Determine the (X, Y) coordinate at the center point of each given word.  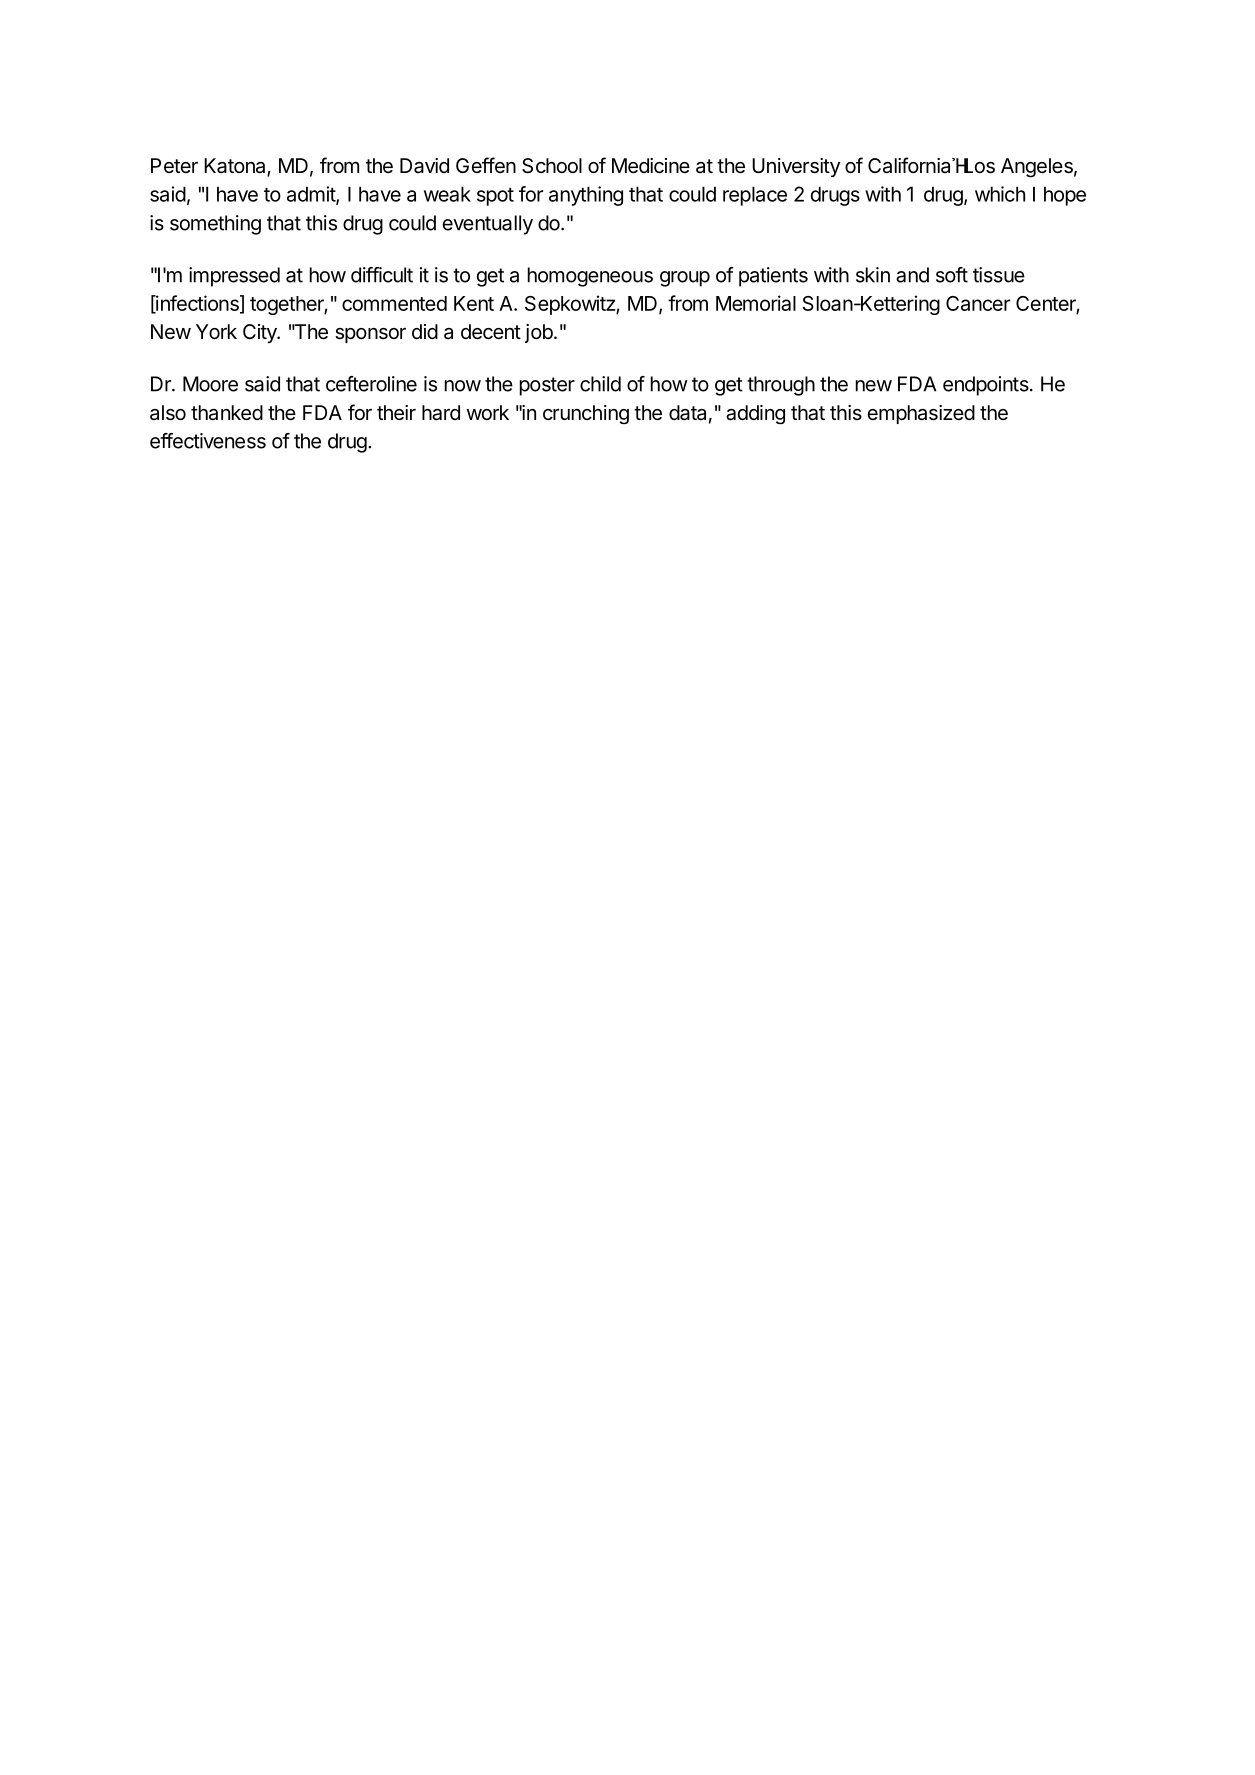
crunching (586, 414)
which (1000, 194)
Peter (174, 165)
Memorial (756, 303)
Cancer (978, 303)
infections (197, 304)
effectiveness (208, 441)
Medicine (651, 166)
